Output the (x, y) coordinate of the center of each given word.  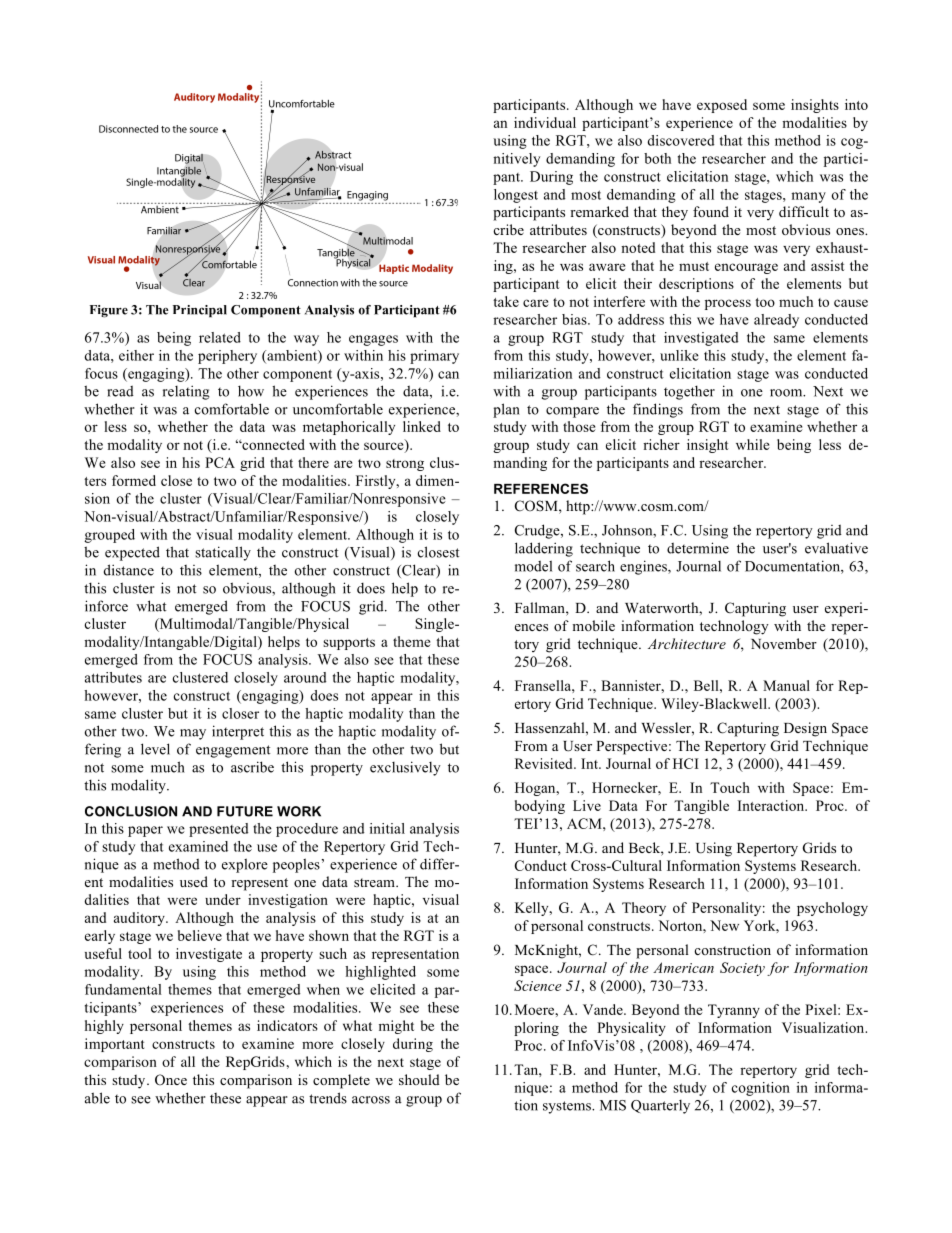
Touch (730, 787)
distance (129, 570)
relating (186, 392)
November (784, 643)
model (533, 566)
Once (171, 1080)
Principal (200, 311)
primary (434, 357)
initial (387, 828)
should (419, 1079)
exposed (722, 106)
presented (219, 830)
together (689, 392)
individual (545, 122)
